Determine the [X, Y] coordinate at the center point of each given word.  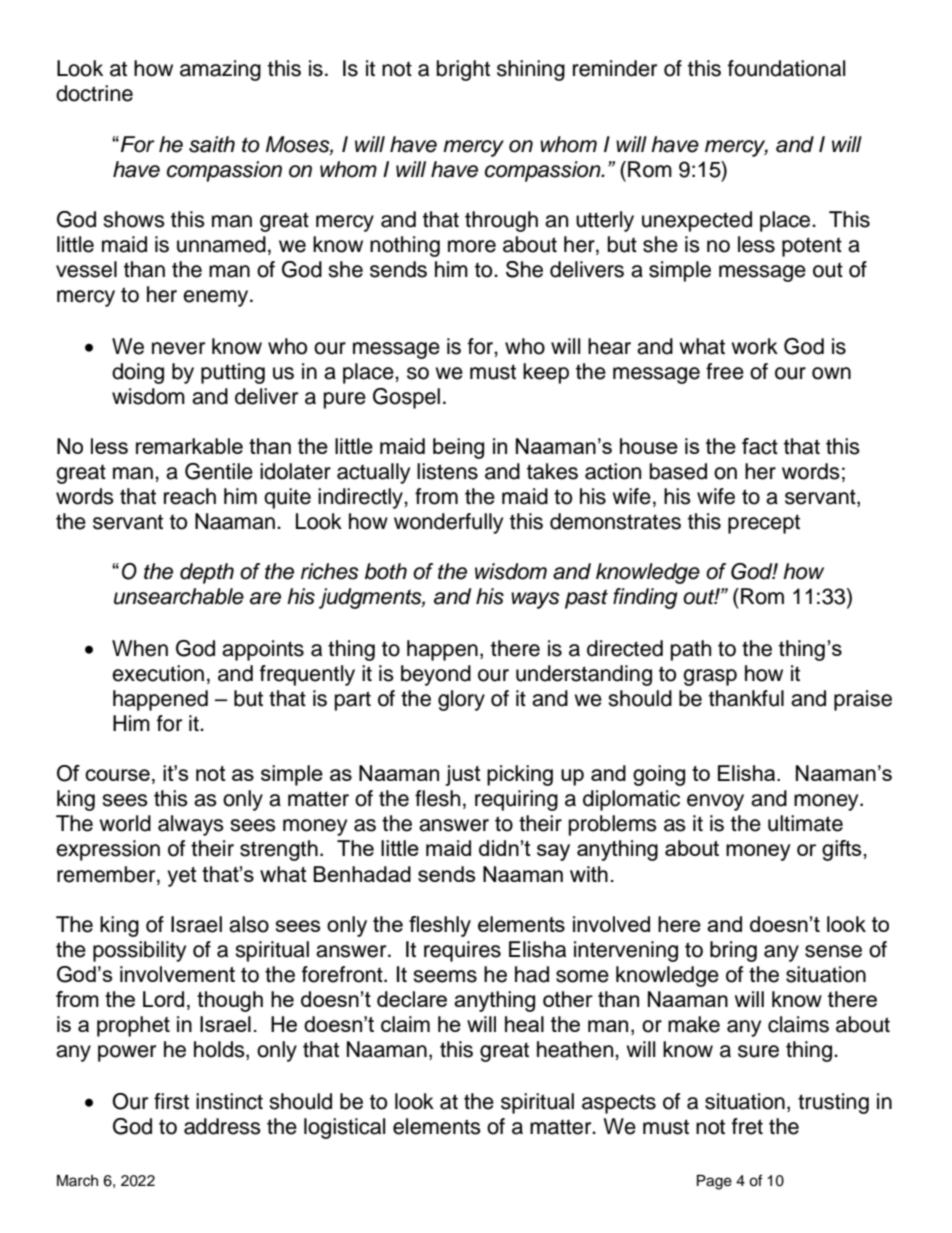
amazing [220, 70]
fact [760, 446]
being [458, 448]
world [125, 823]
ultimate [805, 823]
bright [463, 70]
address [222, 1126]
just [463, 775]
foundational [786, 68]
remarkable [189, 446]
